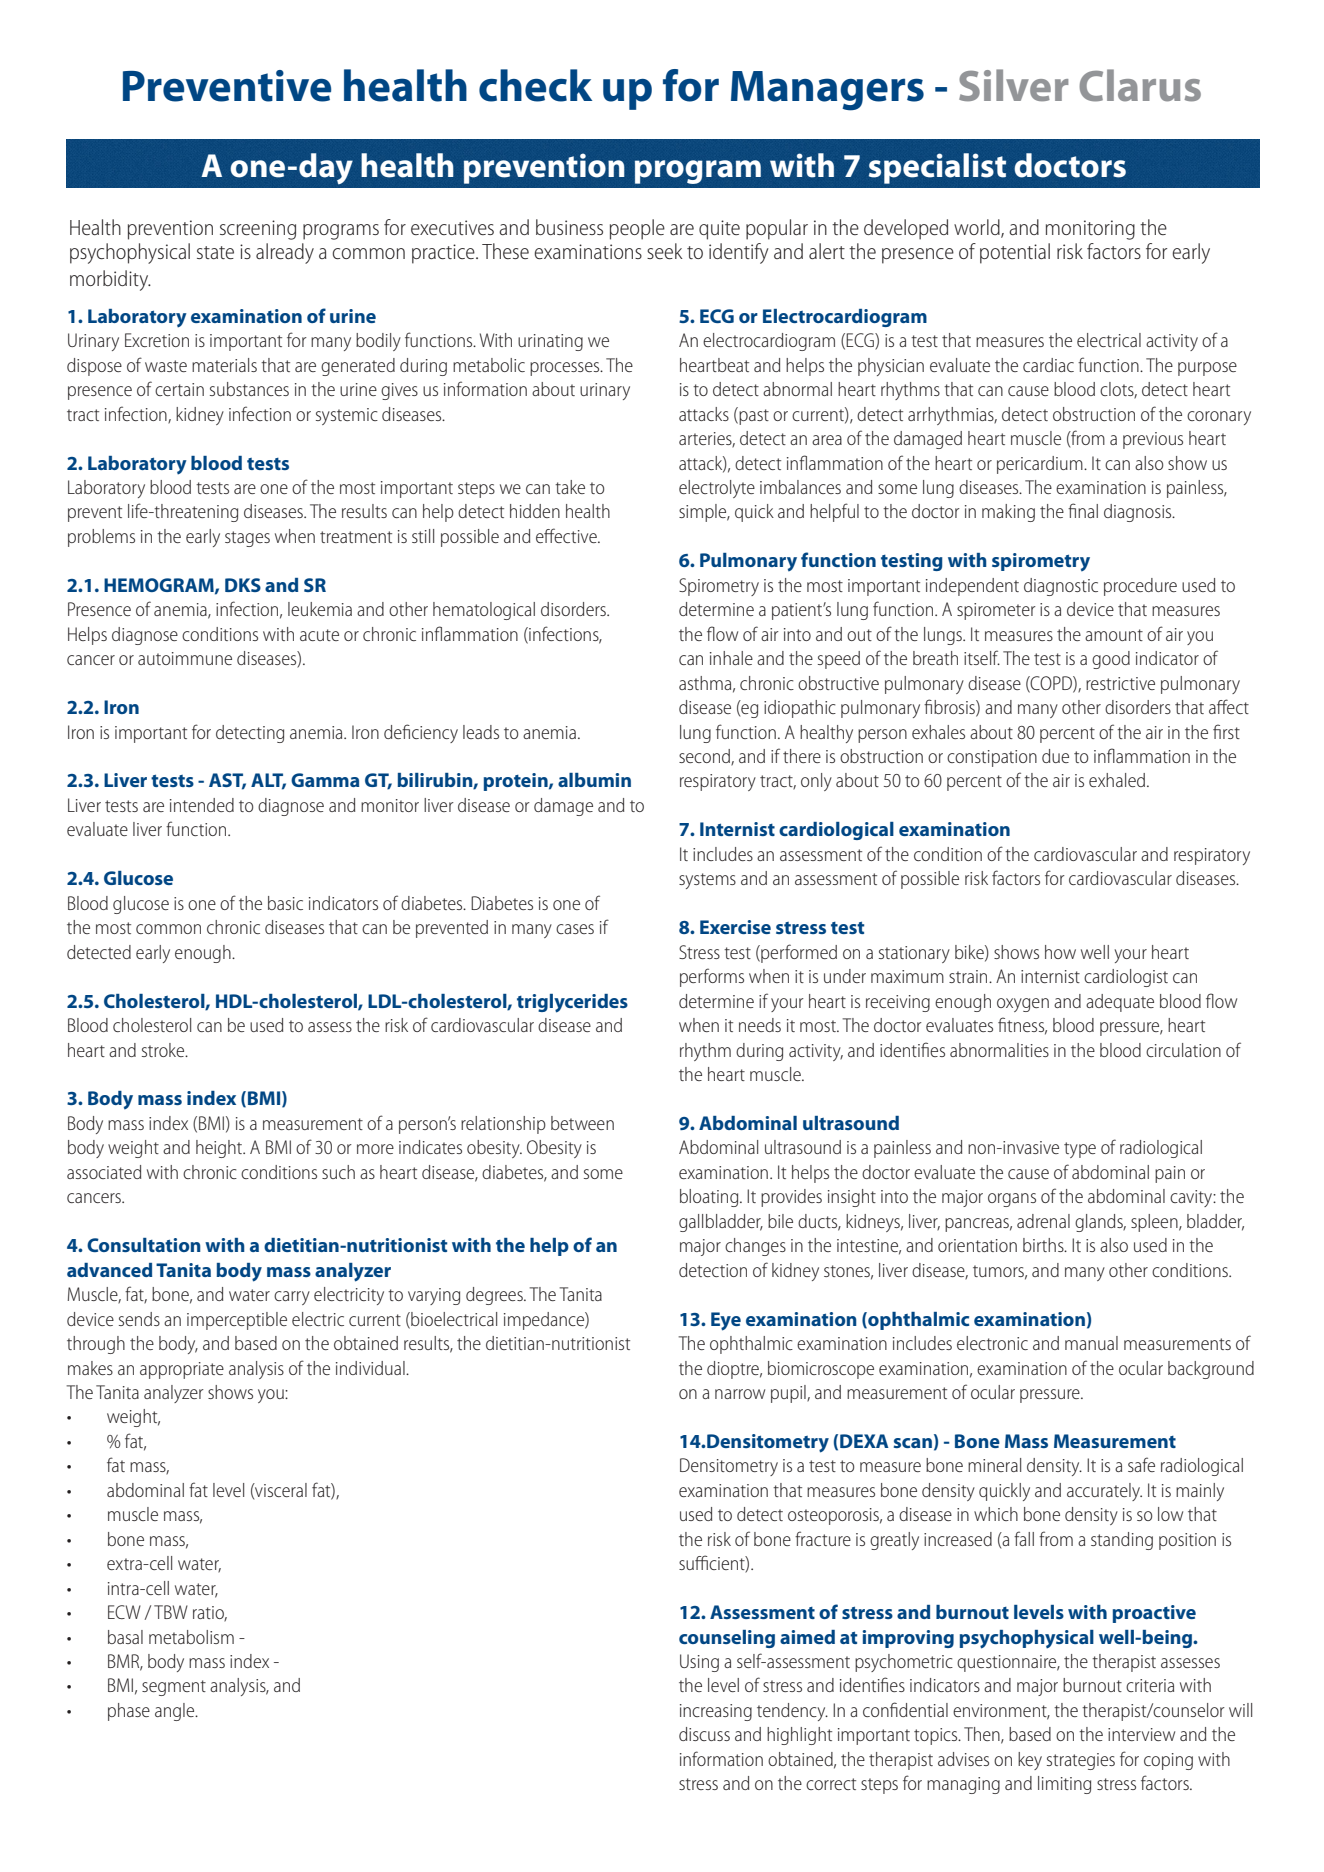 Image resolution: width=1324 pixels, height=1872 pixels. I want to click on Exercise, so click(735, 927).
